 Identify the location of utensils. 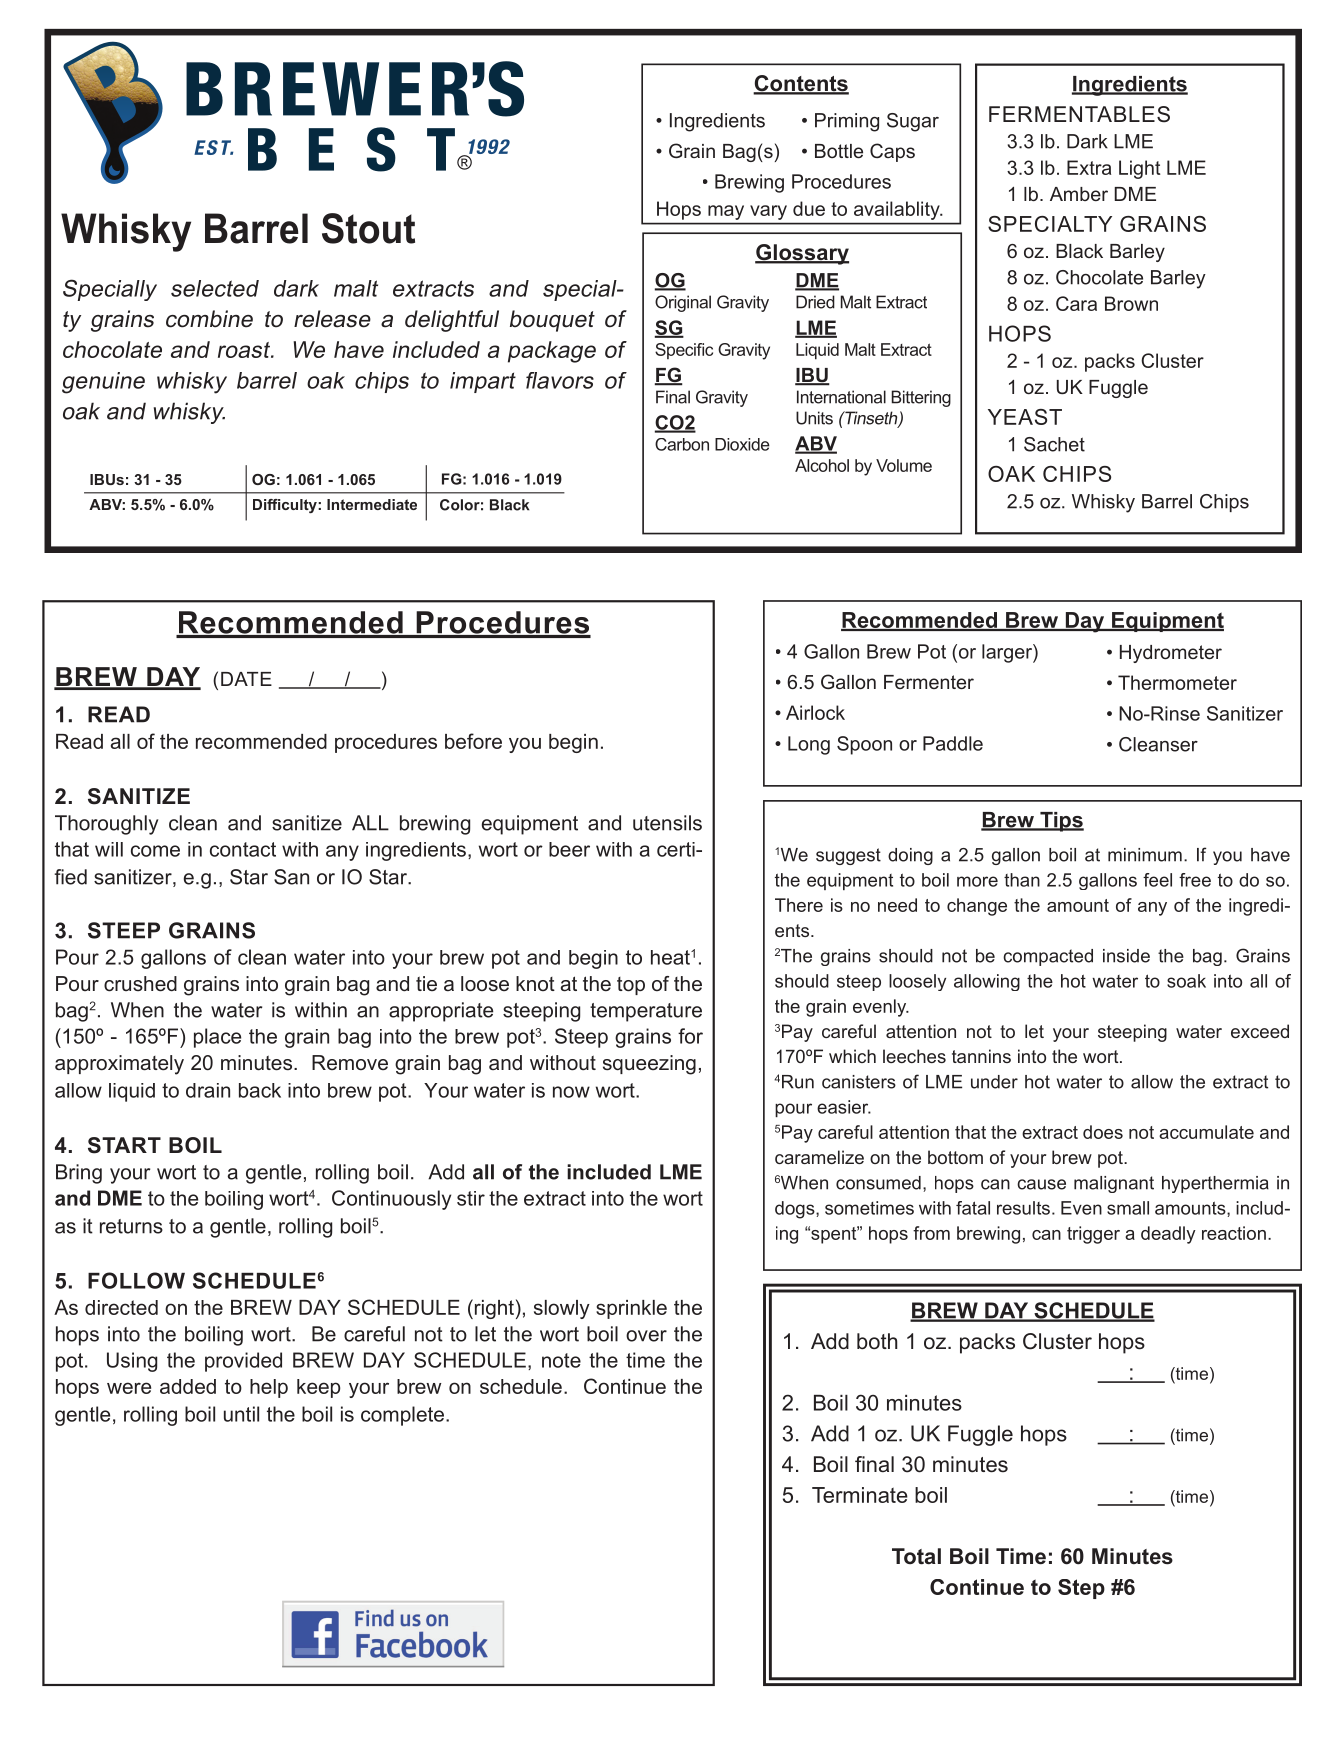
(667, 823).
